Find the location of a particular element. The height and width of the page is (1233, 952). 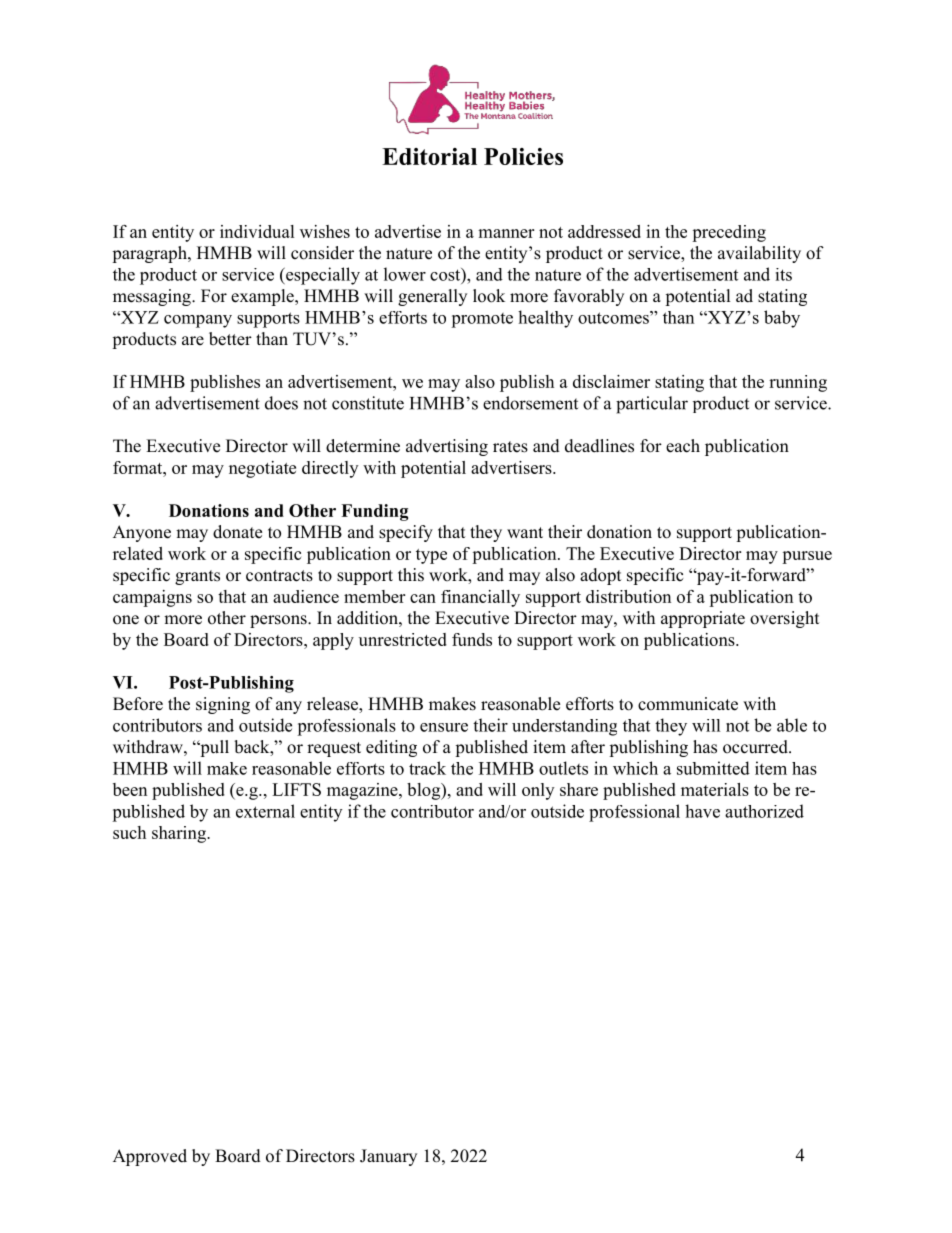

appropriate is located at coordinates (703, 619).
